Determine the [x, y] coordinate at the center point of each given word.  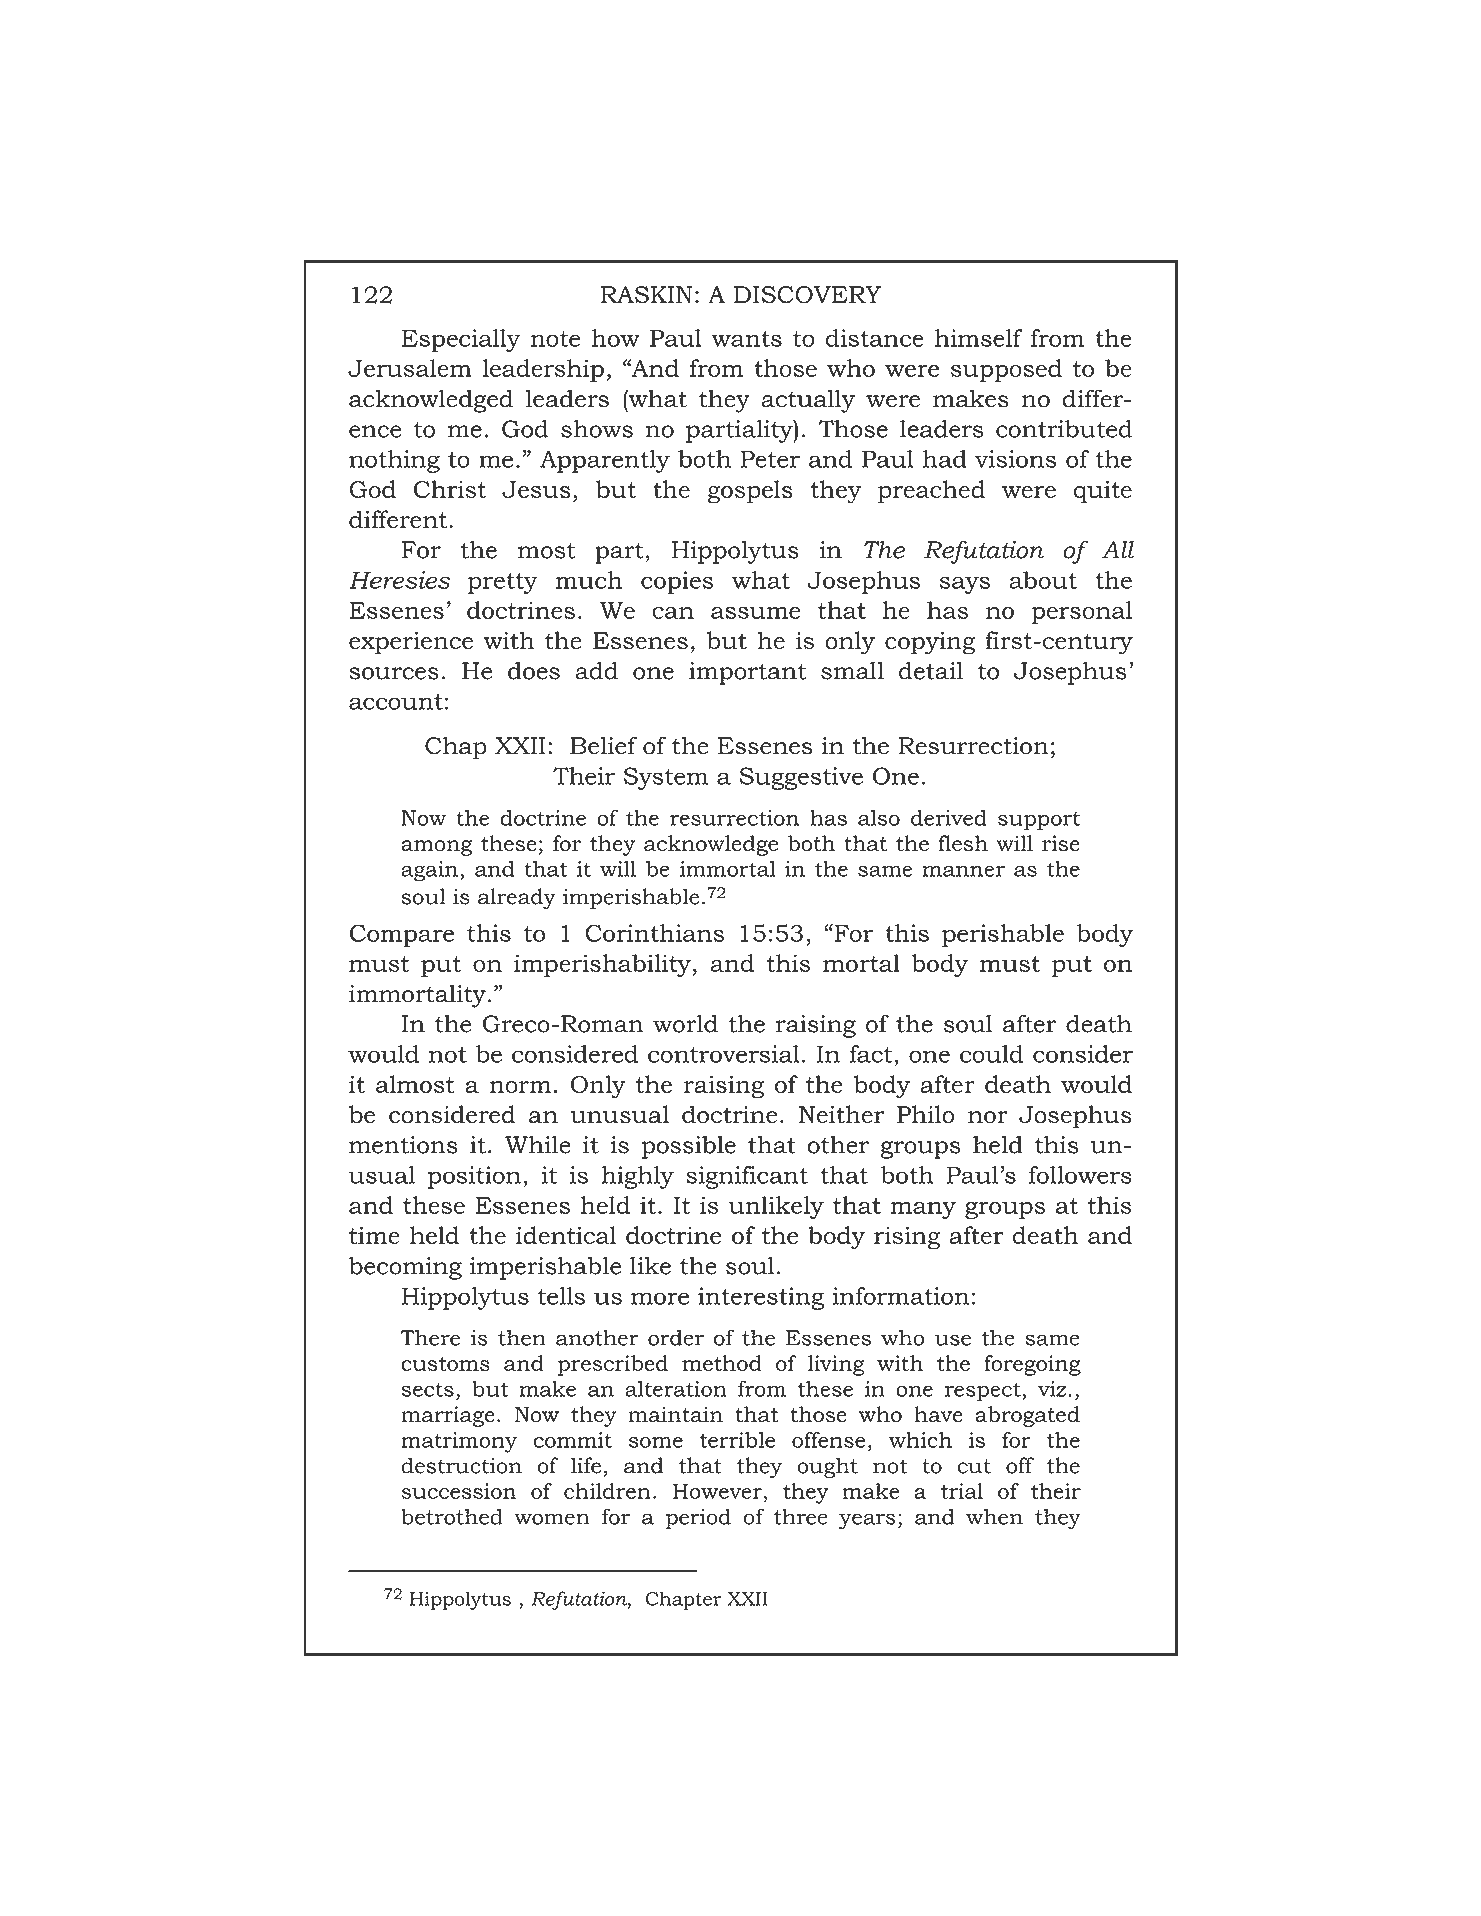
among [436, 848]
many [923, 1210]
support [1039, 821]
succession [459, 1491]
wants [746, 339]
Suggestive [801, 778]
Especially [461, 340]
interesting [761, 1298]
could [992, 1054]
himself [979, 338]
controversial [724, 1054]
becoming [405, 1268]
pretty [503, 583]
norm [520, 1087]
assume [755, 613]
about [1043, 580]
